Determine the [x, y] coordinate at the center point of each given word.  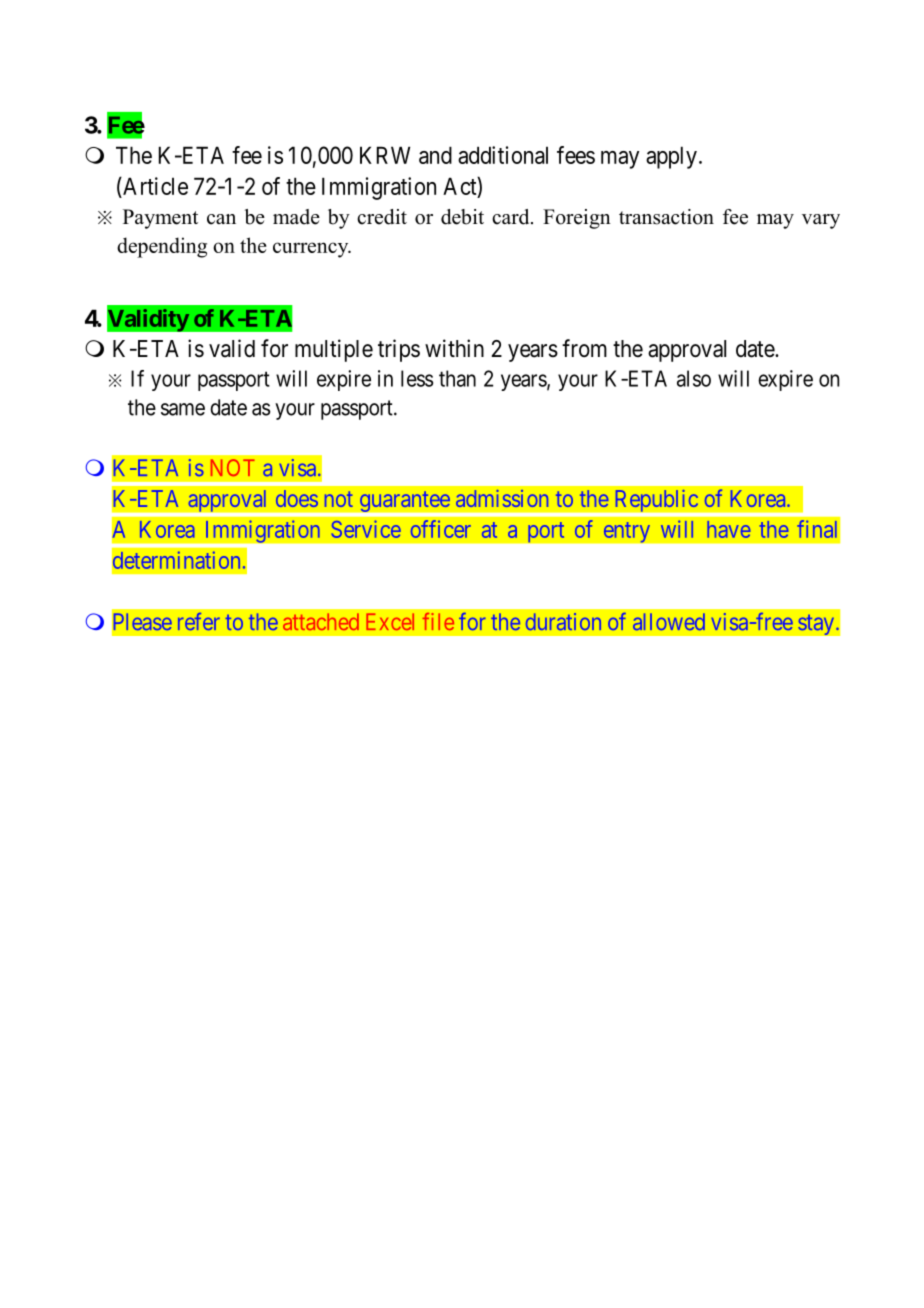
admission [502, 498]
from [584, 348]
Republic [657, 500]
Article [154, 186]
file [438, 621]
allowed [669, 621]
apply [671, 157]
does [297, 498]
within [454, 348]
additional [503, 155]
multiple [334, 350]
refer [199, 621]
